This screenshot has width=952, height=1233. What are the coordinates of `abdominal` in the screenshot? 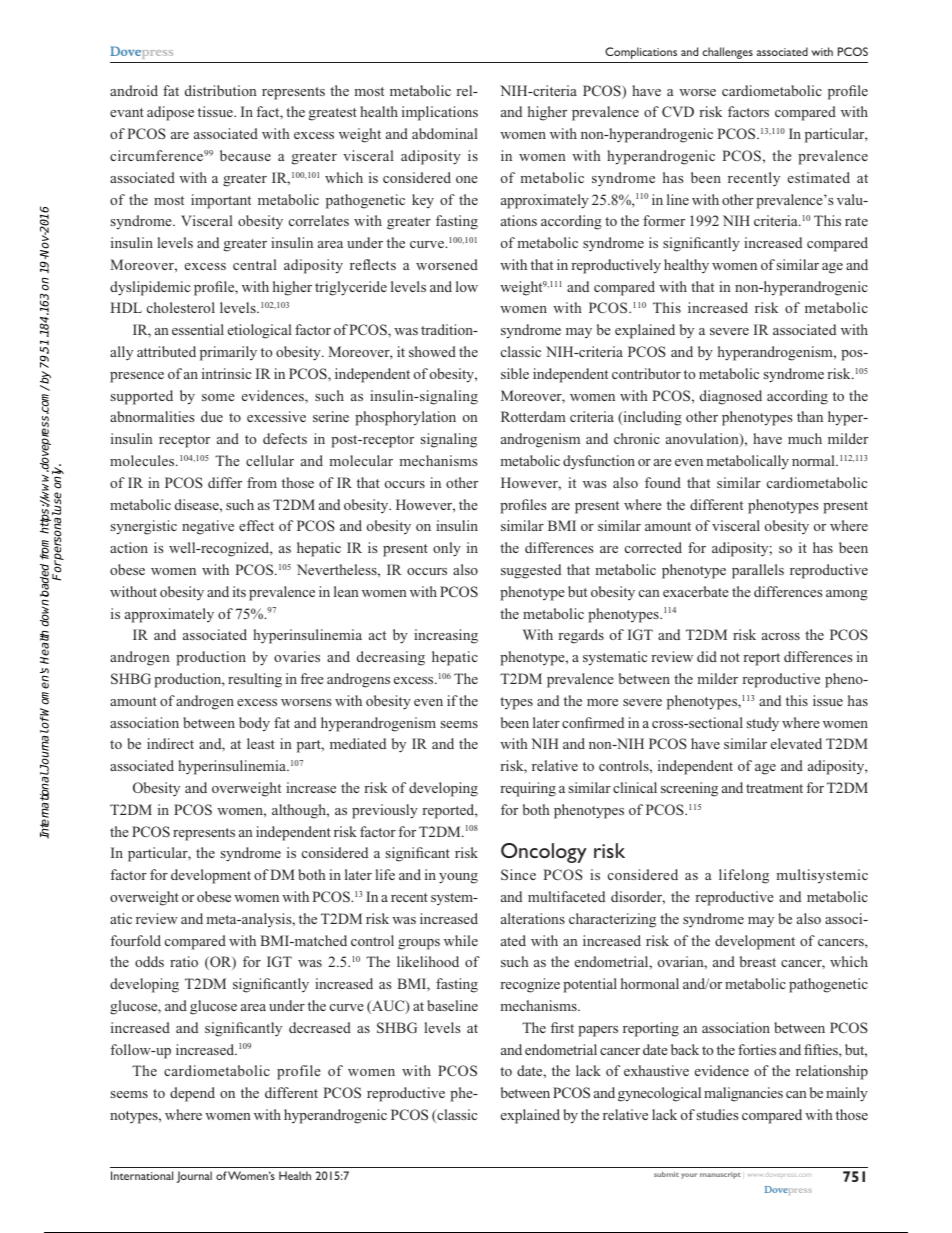 It's located at (445, 133).
